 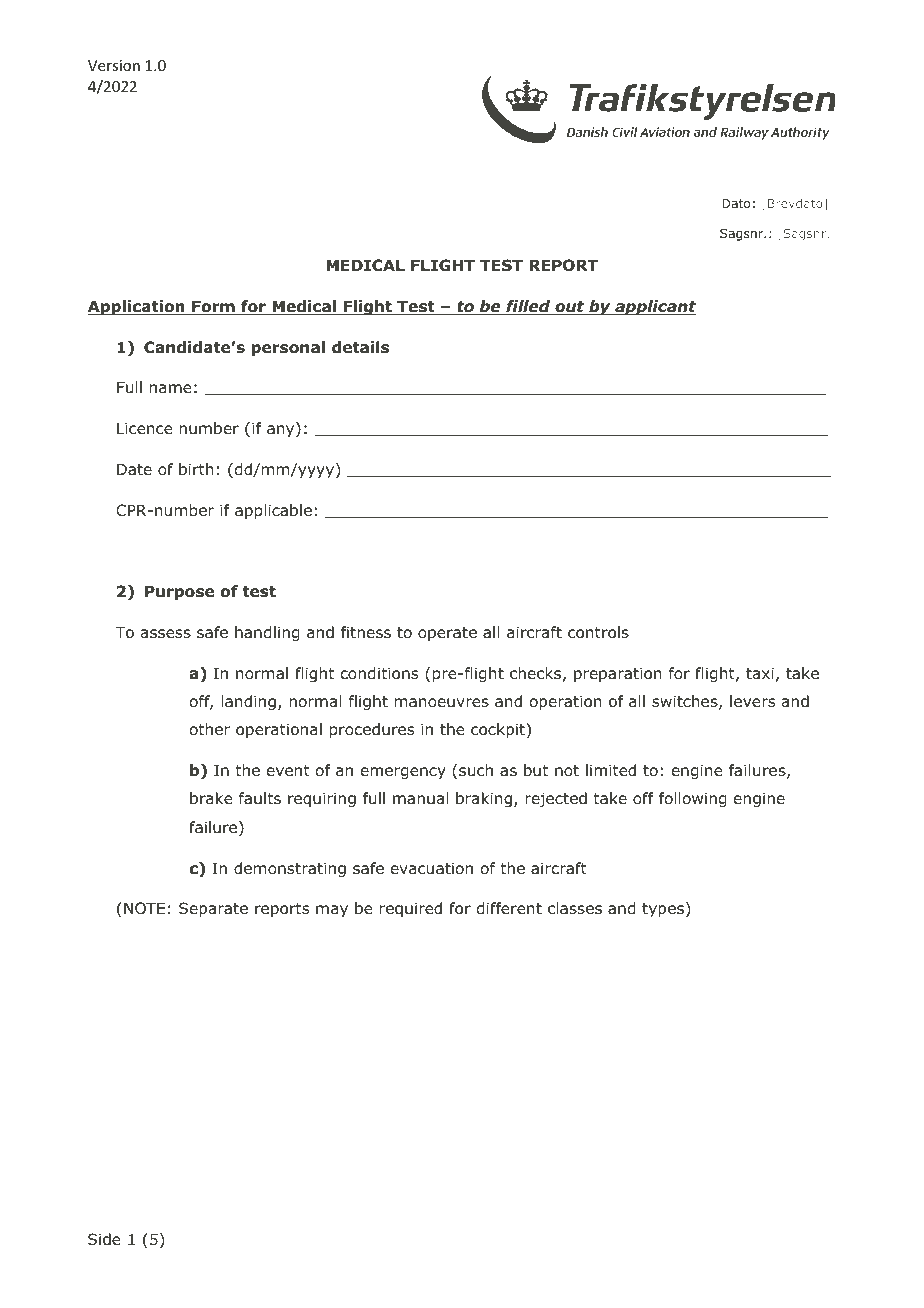 What do you see at coordinates (104, 1239) in the document?
I see `Side` at bounding box center [104, 1239].
